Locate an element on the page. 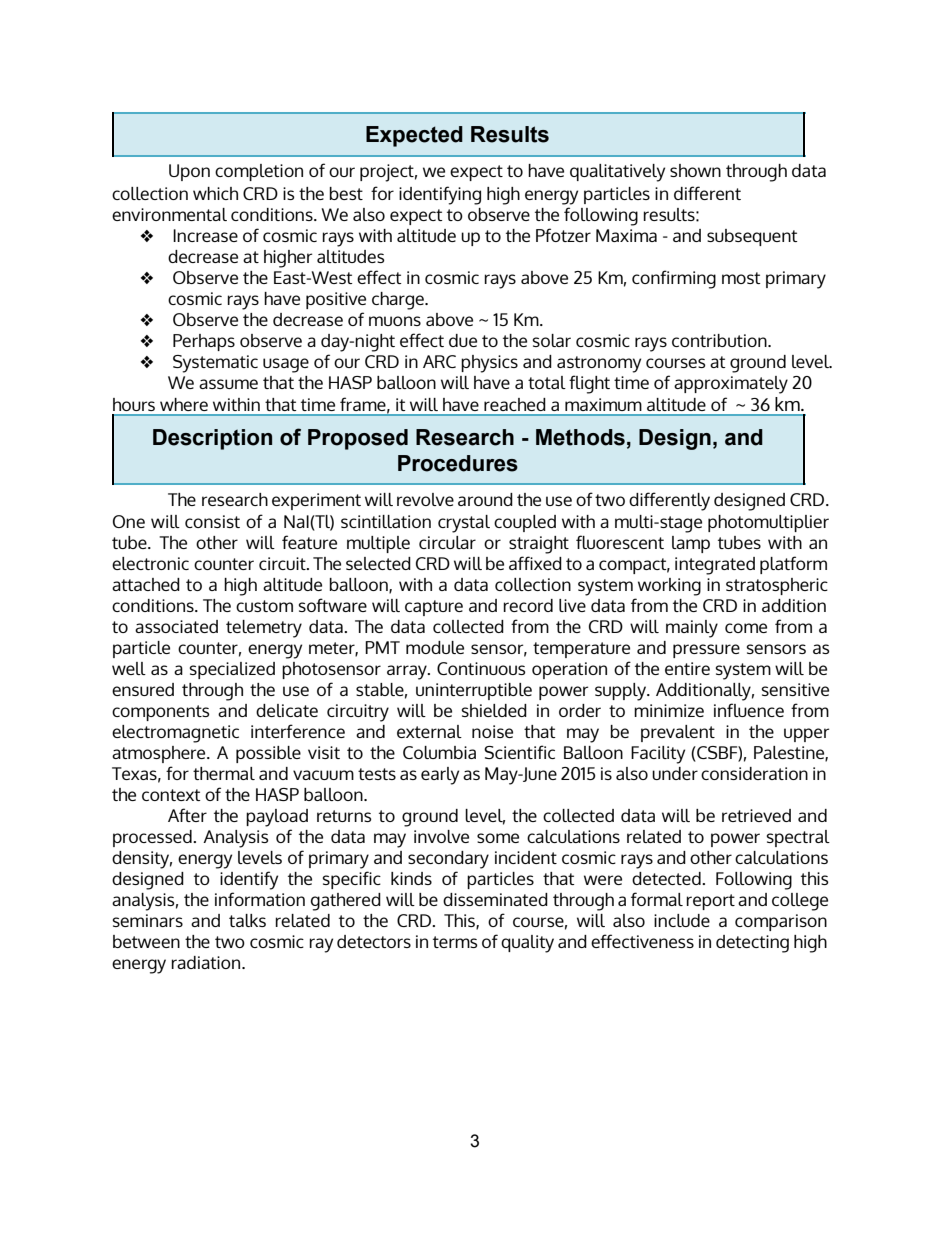 The height and width of the document is (1233, 952). electronic is located at coordinates (150, 563).
